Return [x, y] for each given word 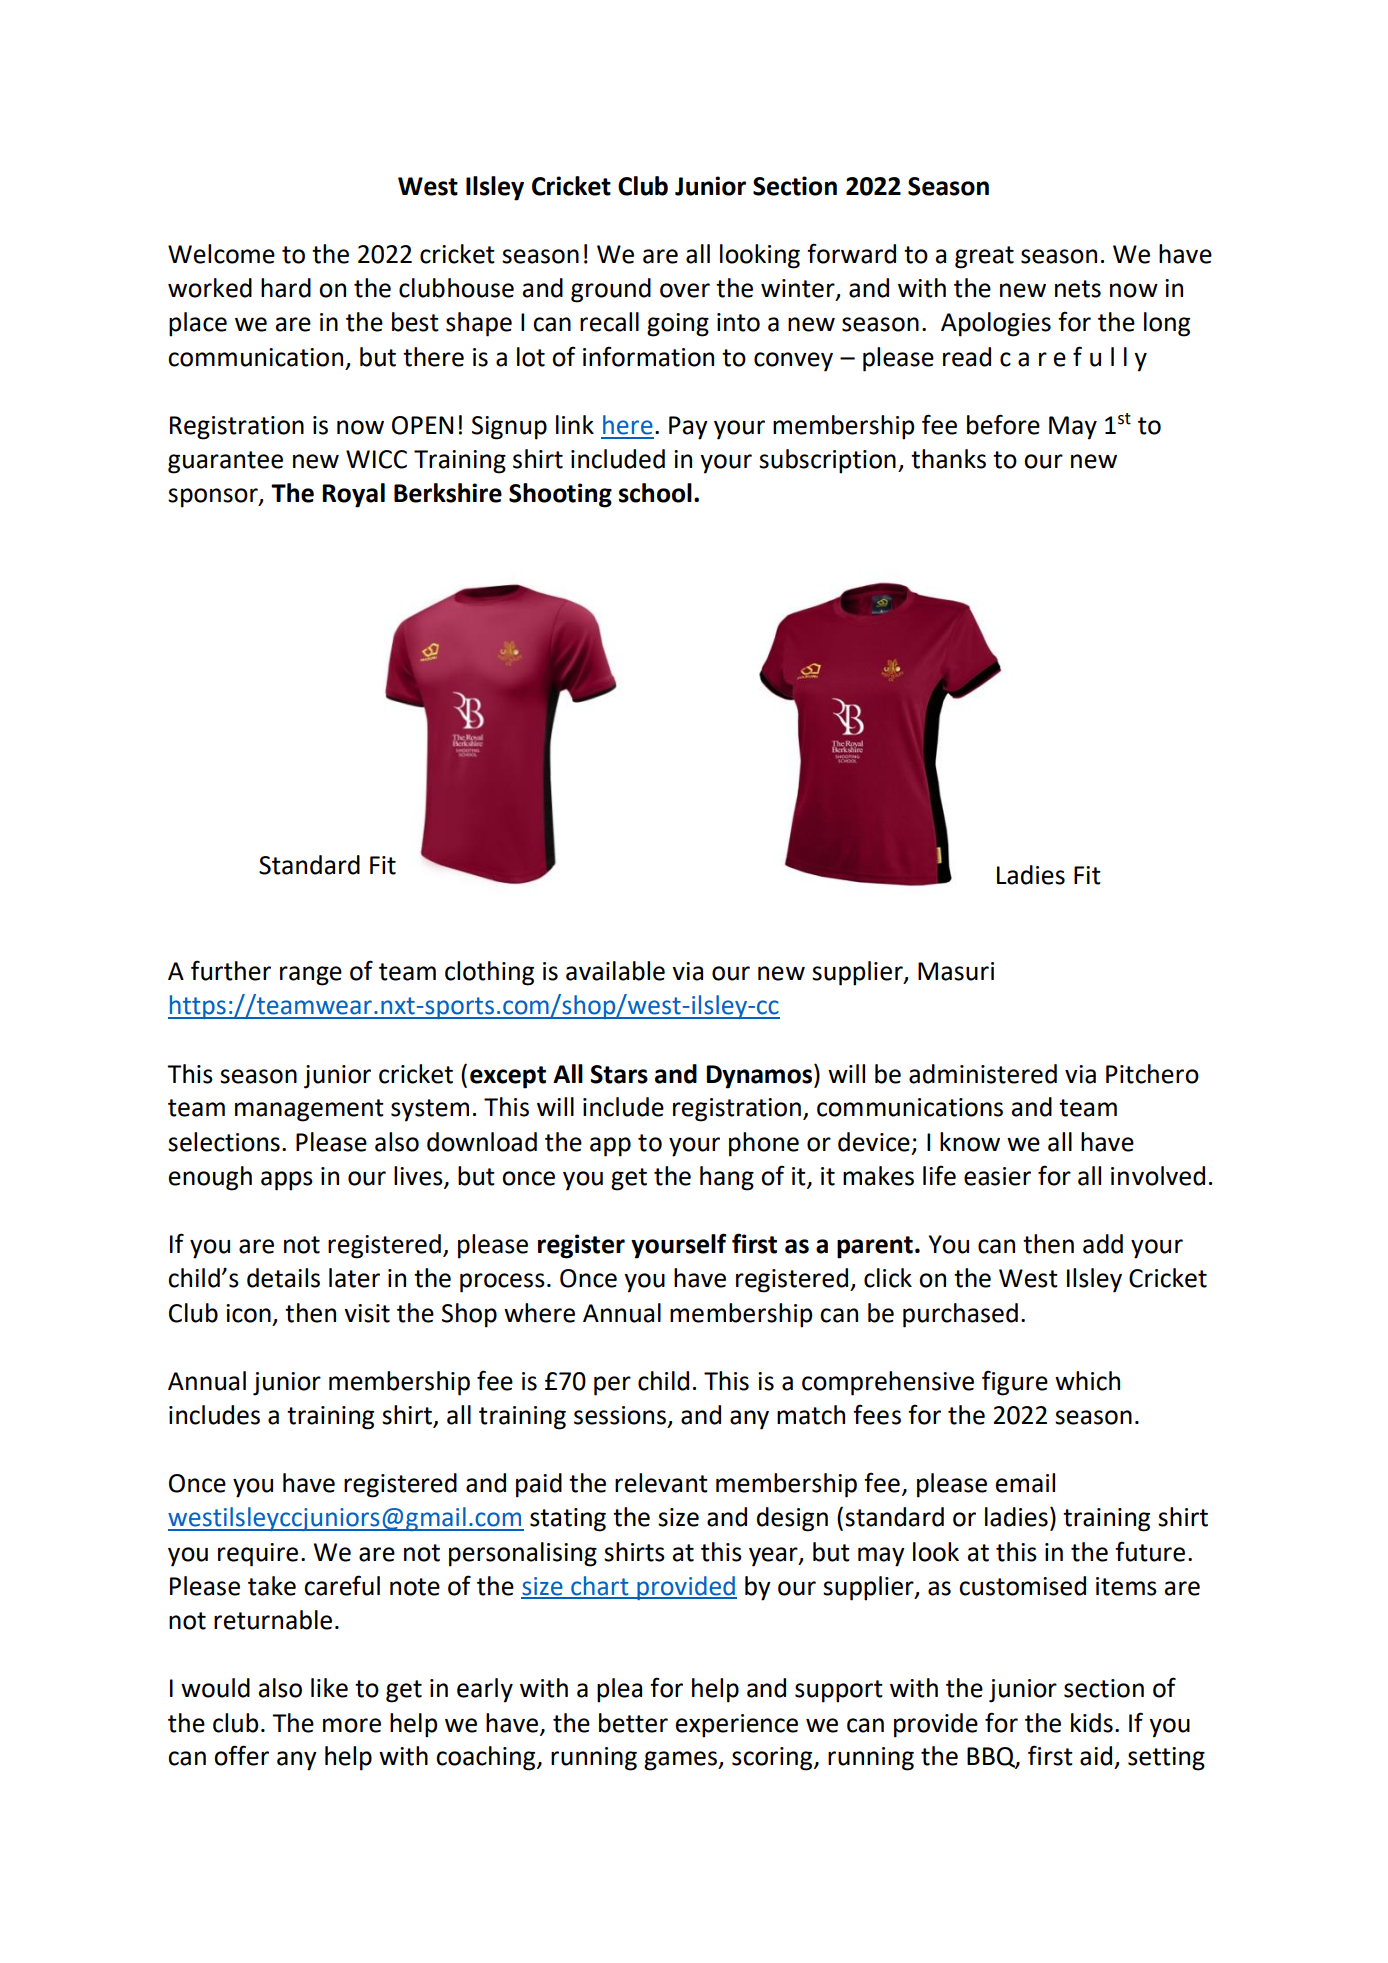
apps [287, 1181]
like [329, 1688]
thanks [948, 459]
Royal [353, 495]
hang [727, 1178]
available [615, 971]
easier [997, 1176]
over [685, 290]
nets [1078, 289]
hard [286, 288]
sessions [620, 1415]
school [655, 493]
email [1025, 1483]
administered [983, 1074]
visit [367, 1313]
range [311, 976]
